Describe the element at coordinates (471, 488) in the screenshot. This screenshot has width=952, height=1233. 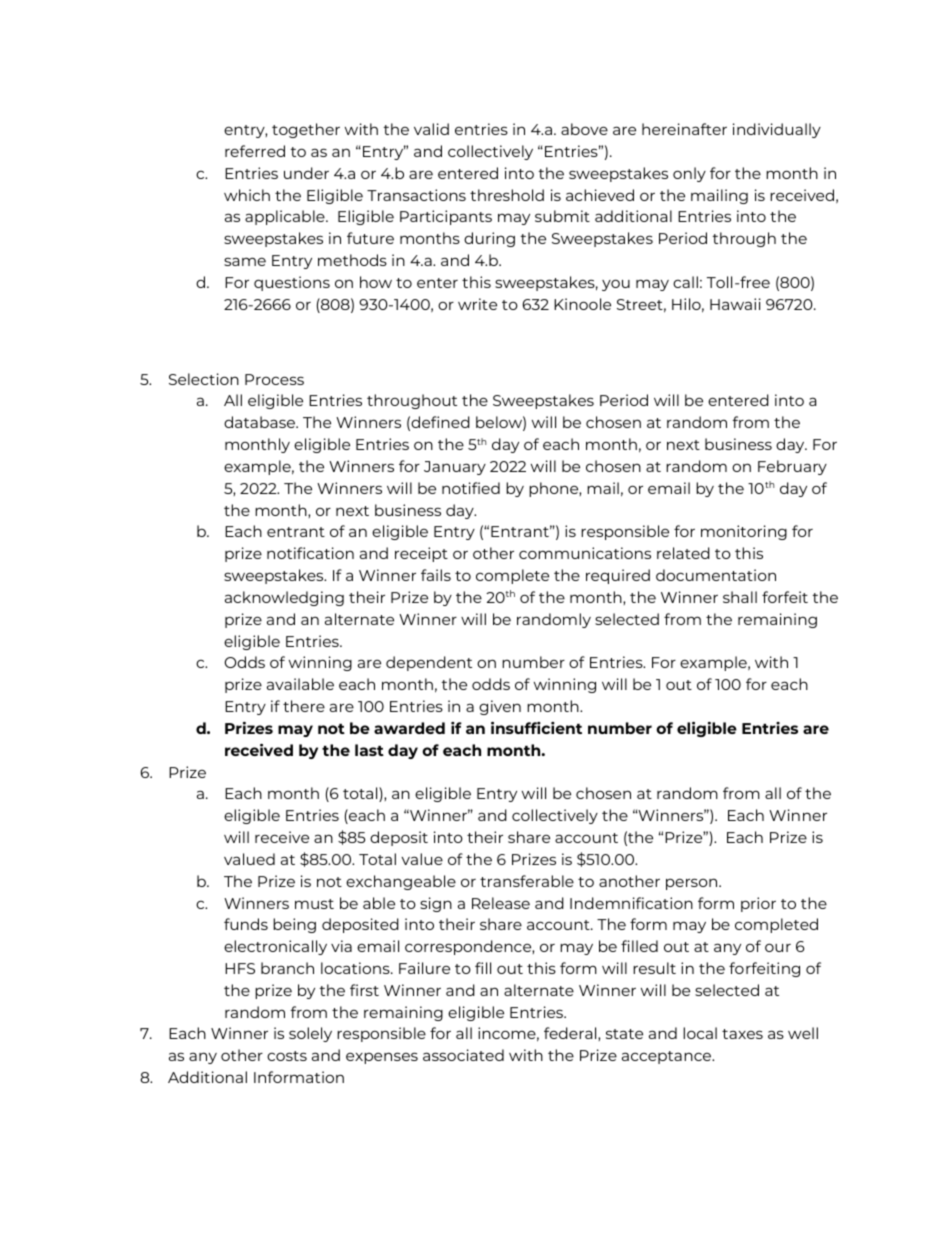
I see `notified` at that location.
